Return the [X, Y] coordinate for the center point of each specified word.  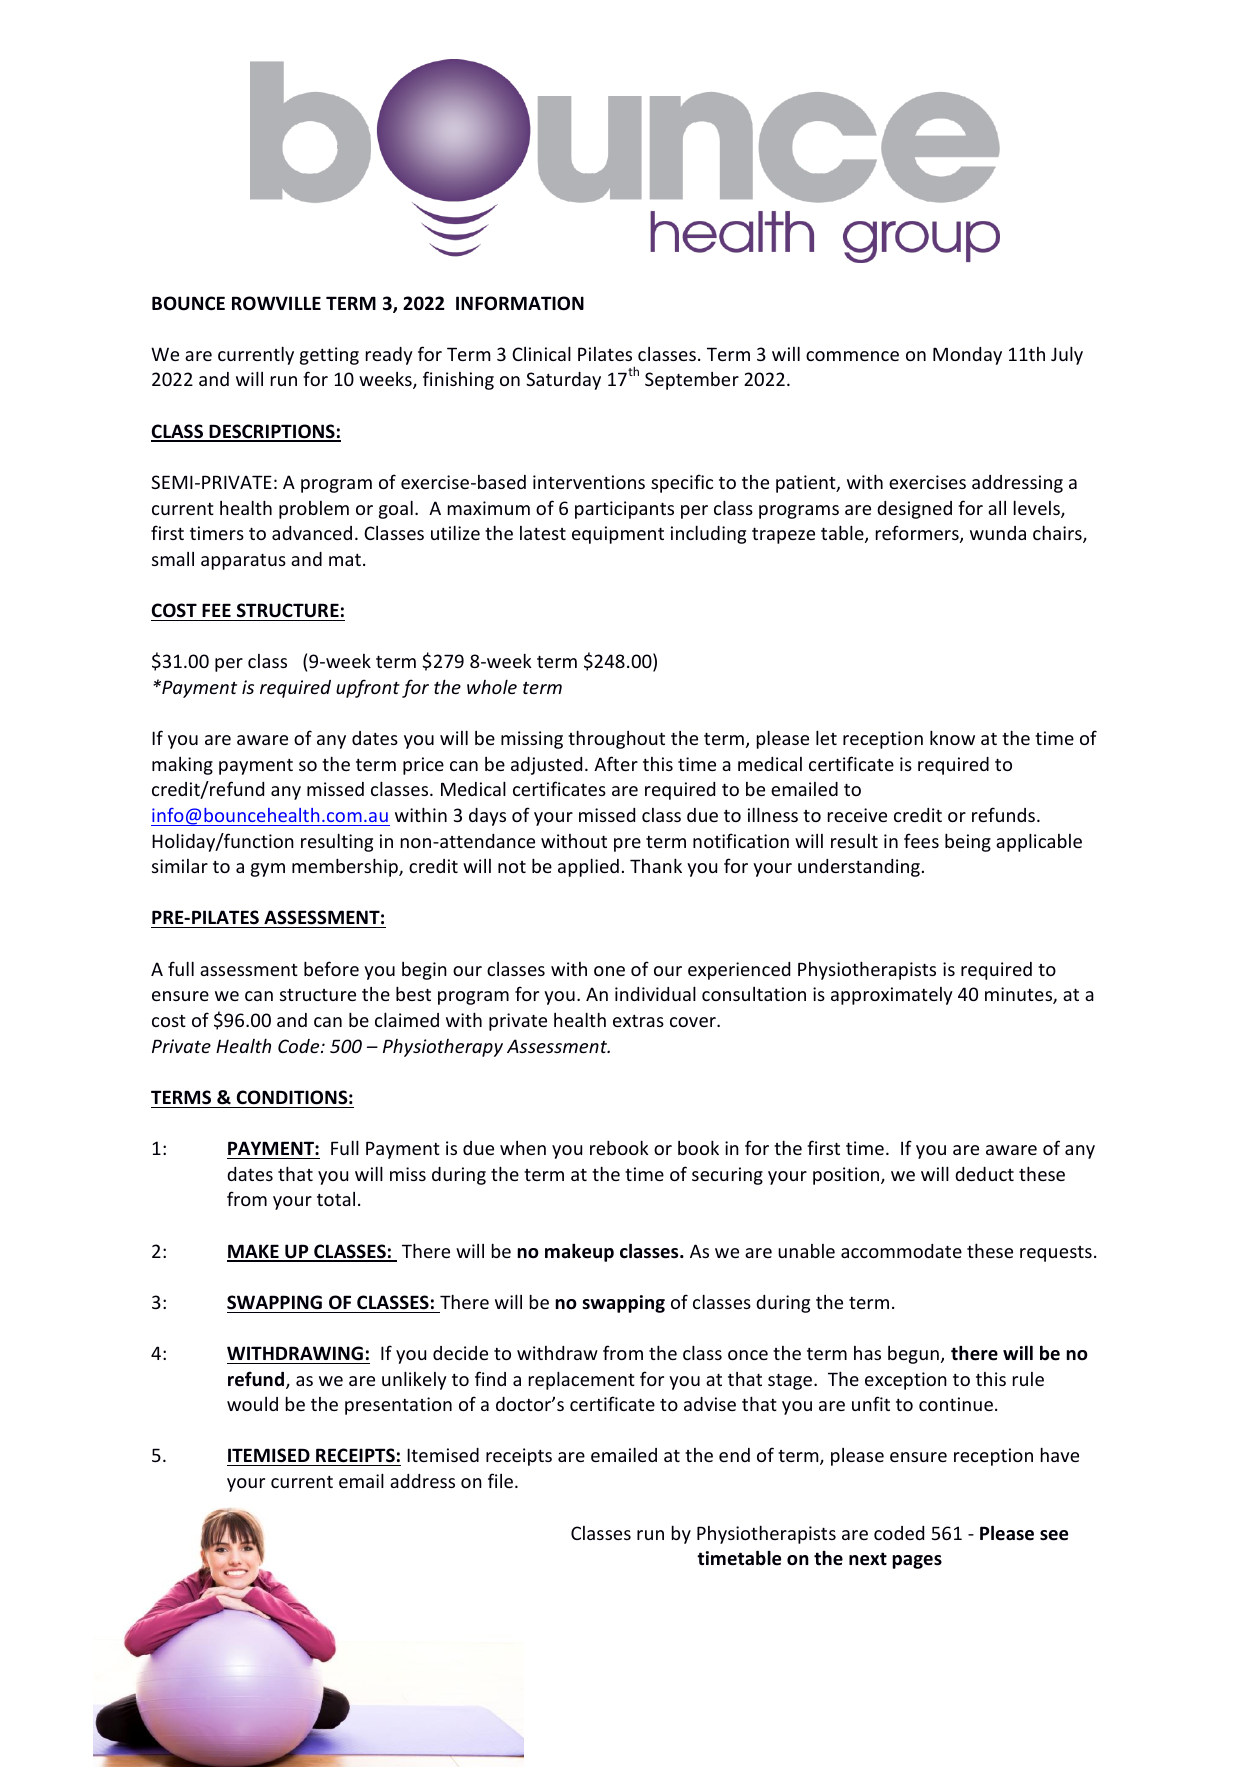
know [952, 737]
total [336, 1199]
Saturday [563, 381]
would [252, 1404]
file [500, 1480]
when [523, 1148]
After [616, 763]
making [182, 766]
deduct [984, 1174]
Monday [967, 356]
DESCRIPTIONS [272, 432]
